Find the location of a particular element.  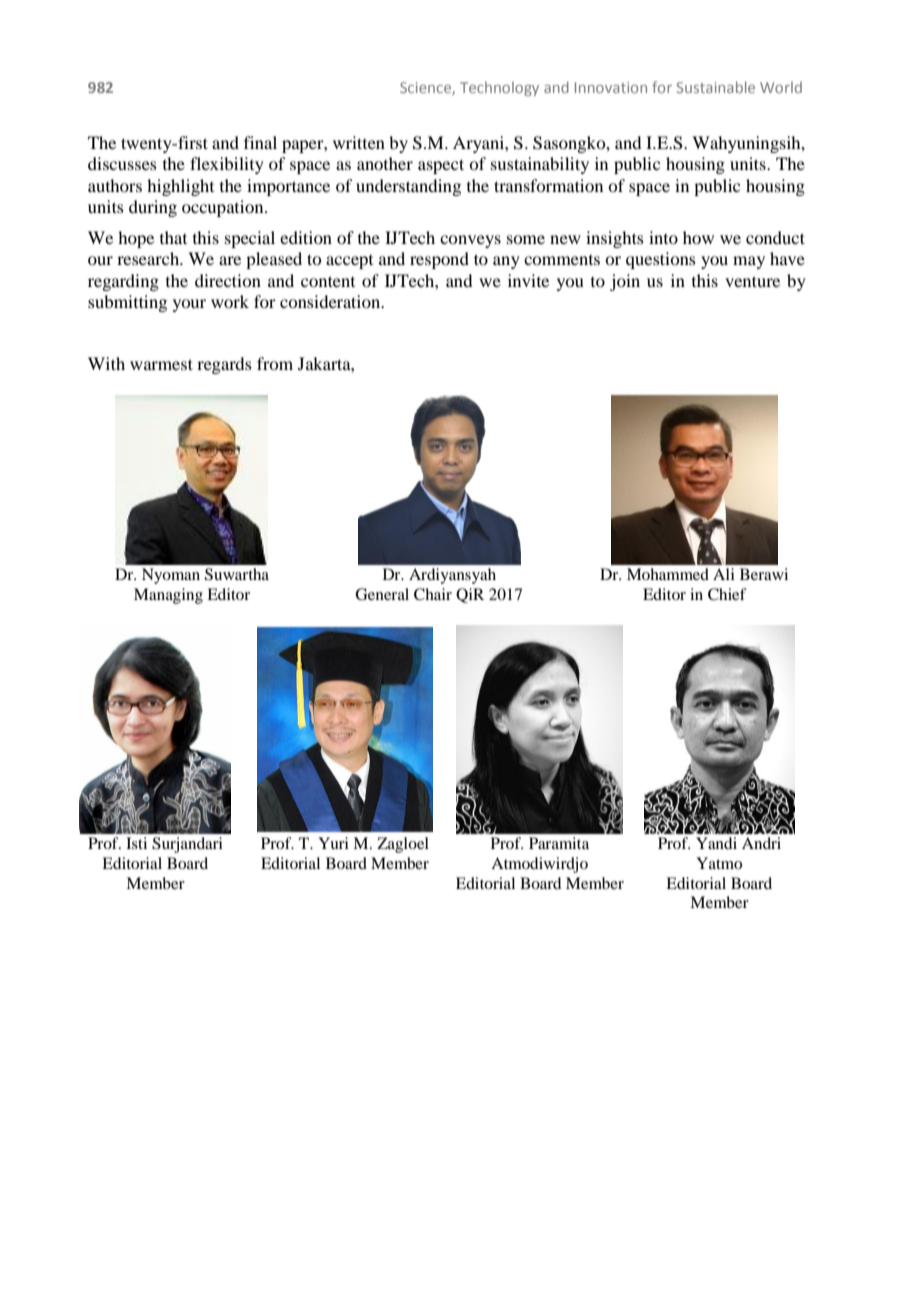

that is located at coordinates (173, 237).
